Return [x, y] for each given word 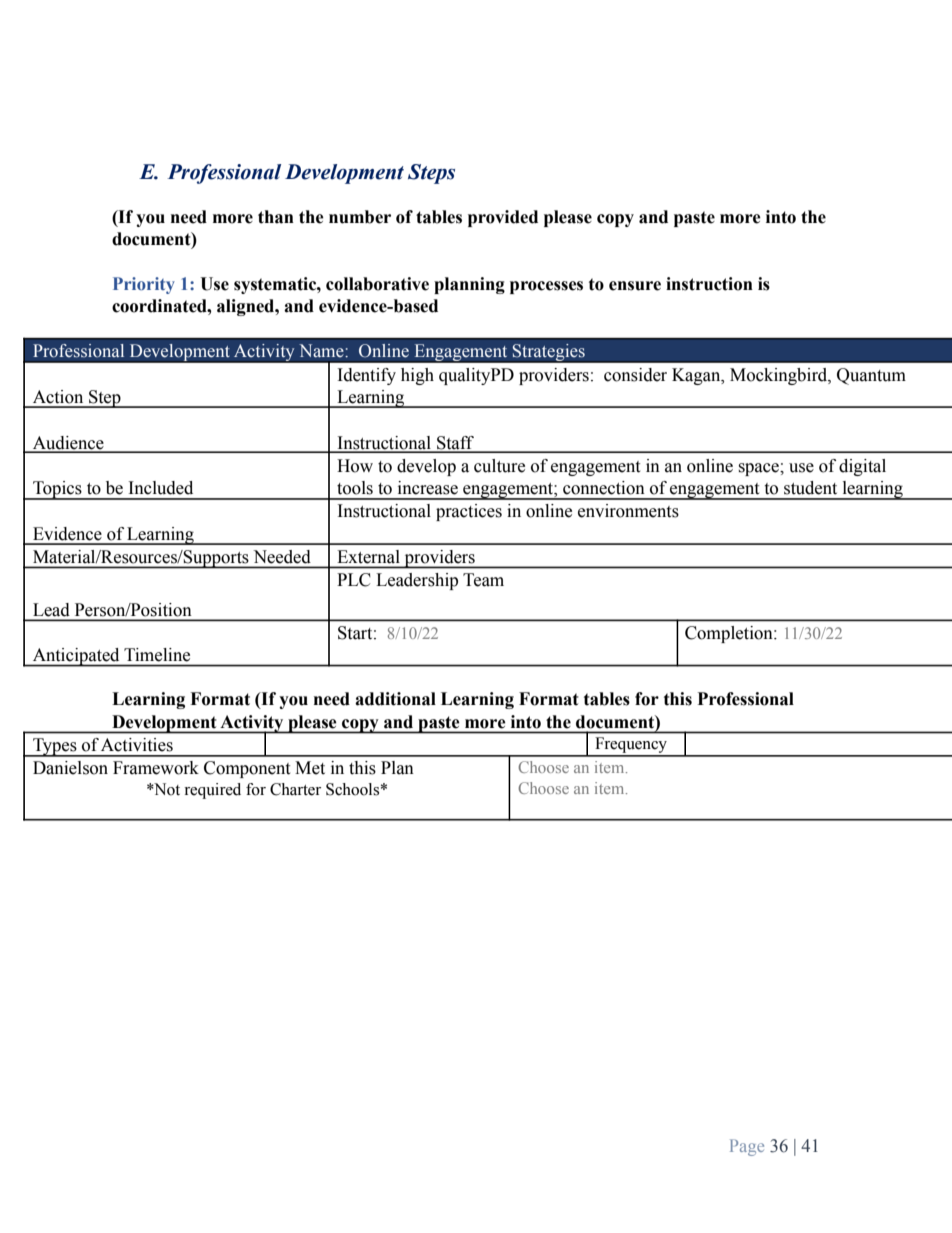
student [810, 488]
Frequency [631, 746]
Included [161, 488]
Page [747, 1147]
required [212, 791]
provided [503, 218]
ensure [635, 286]
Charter [295, 789]
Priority [144, 285]
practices [469, 512]
